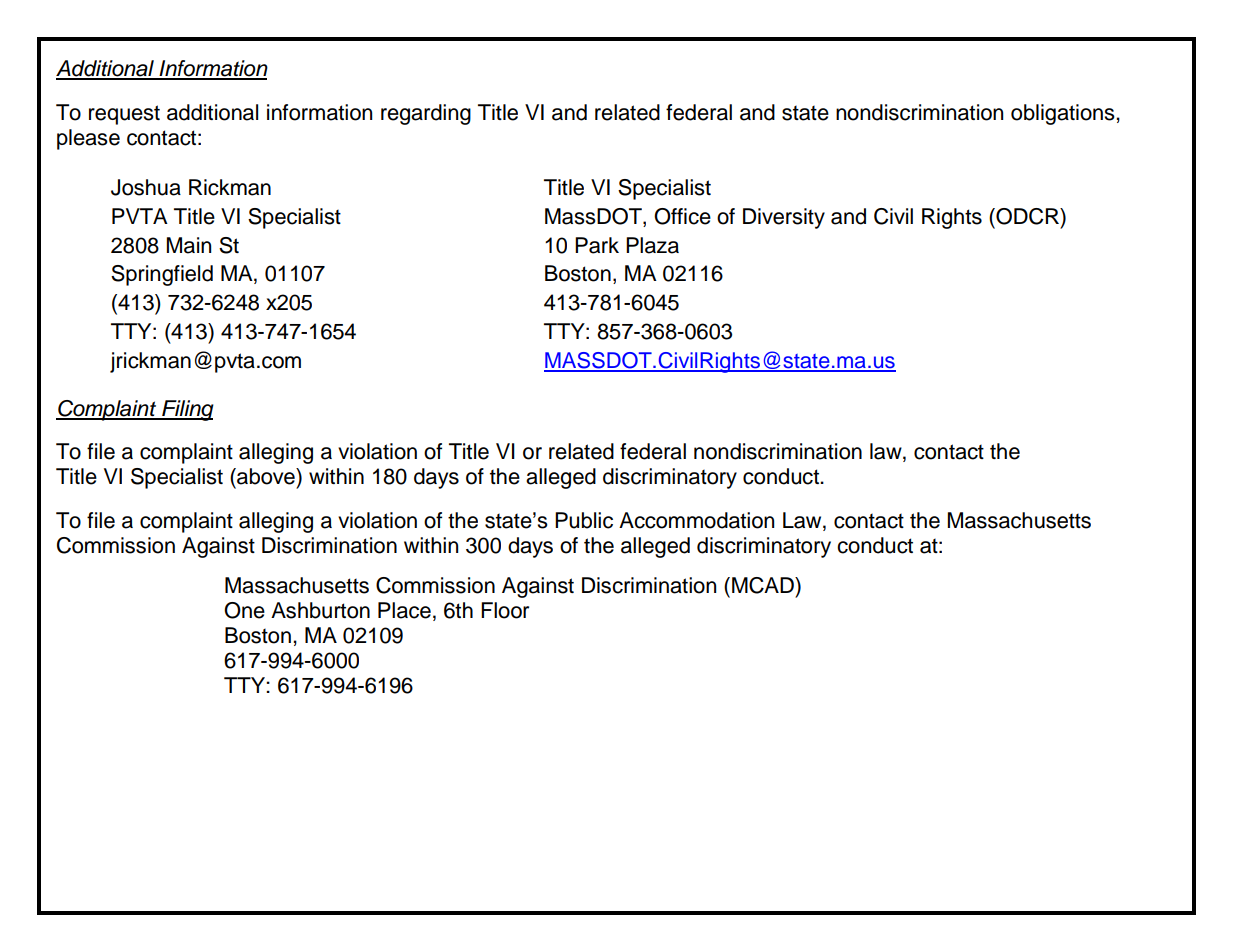  I want to click on regarding, so click(426, 114).
